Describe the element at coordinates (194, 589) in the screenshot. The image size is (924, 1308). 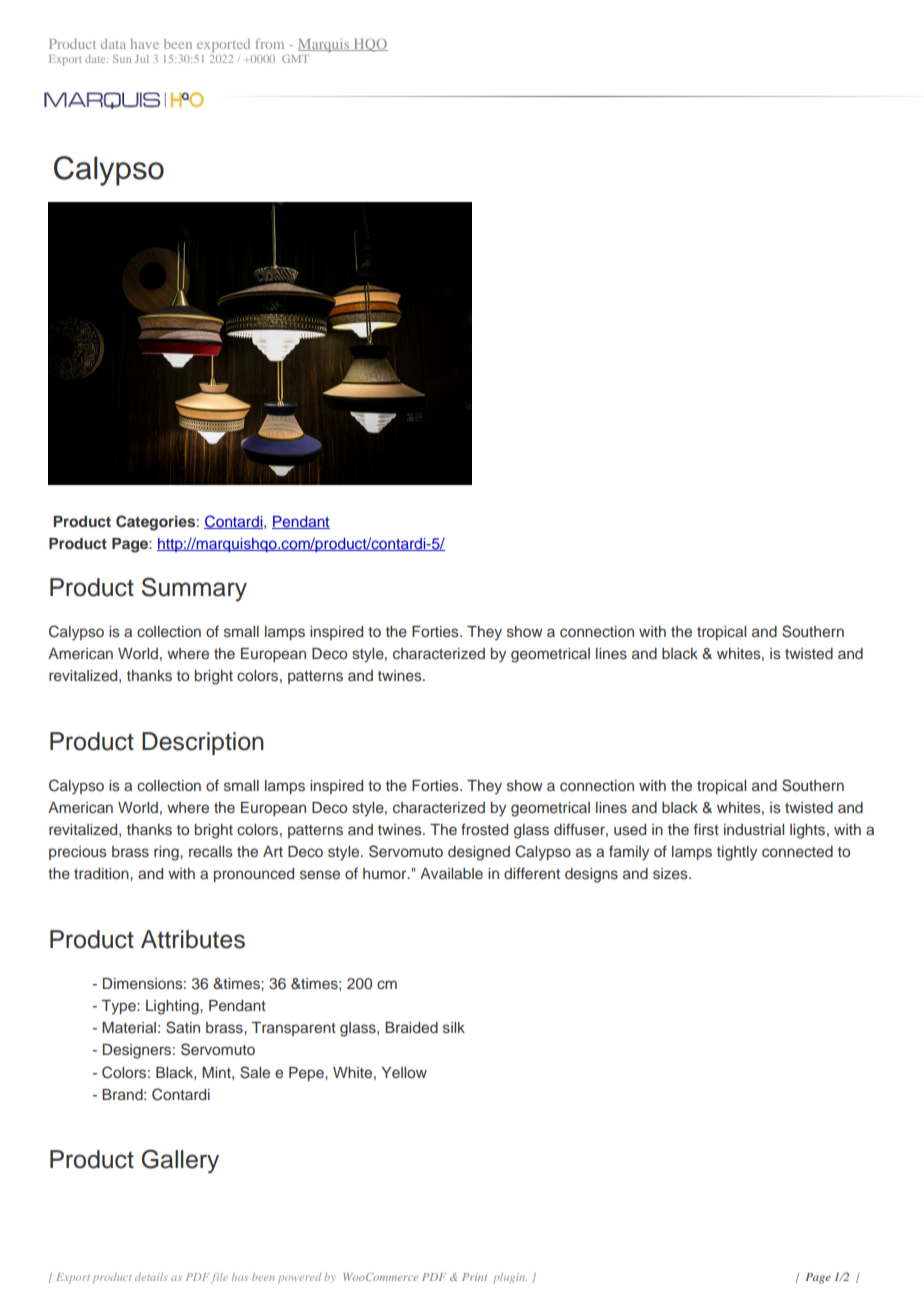
I see `Summary` at that location.
